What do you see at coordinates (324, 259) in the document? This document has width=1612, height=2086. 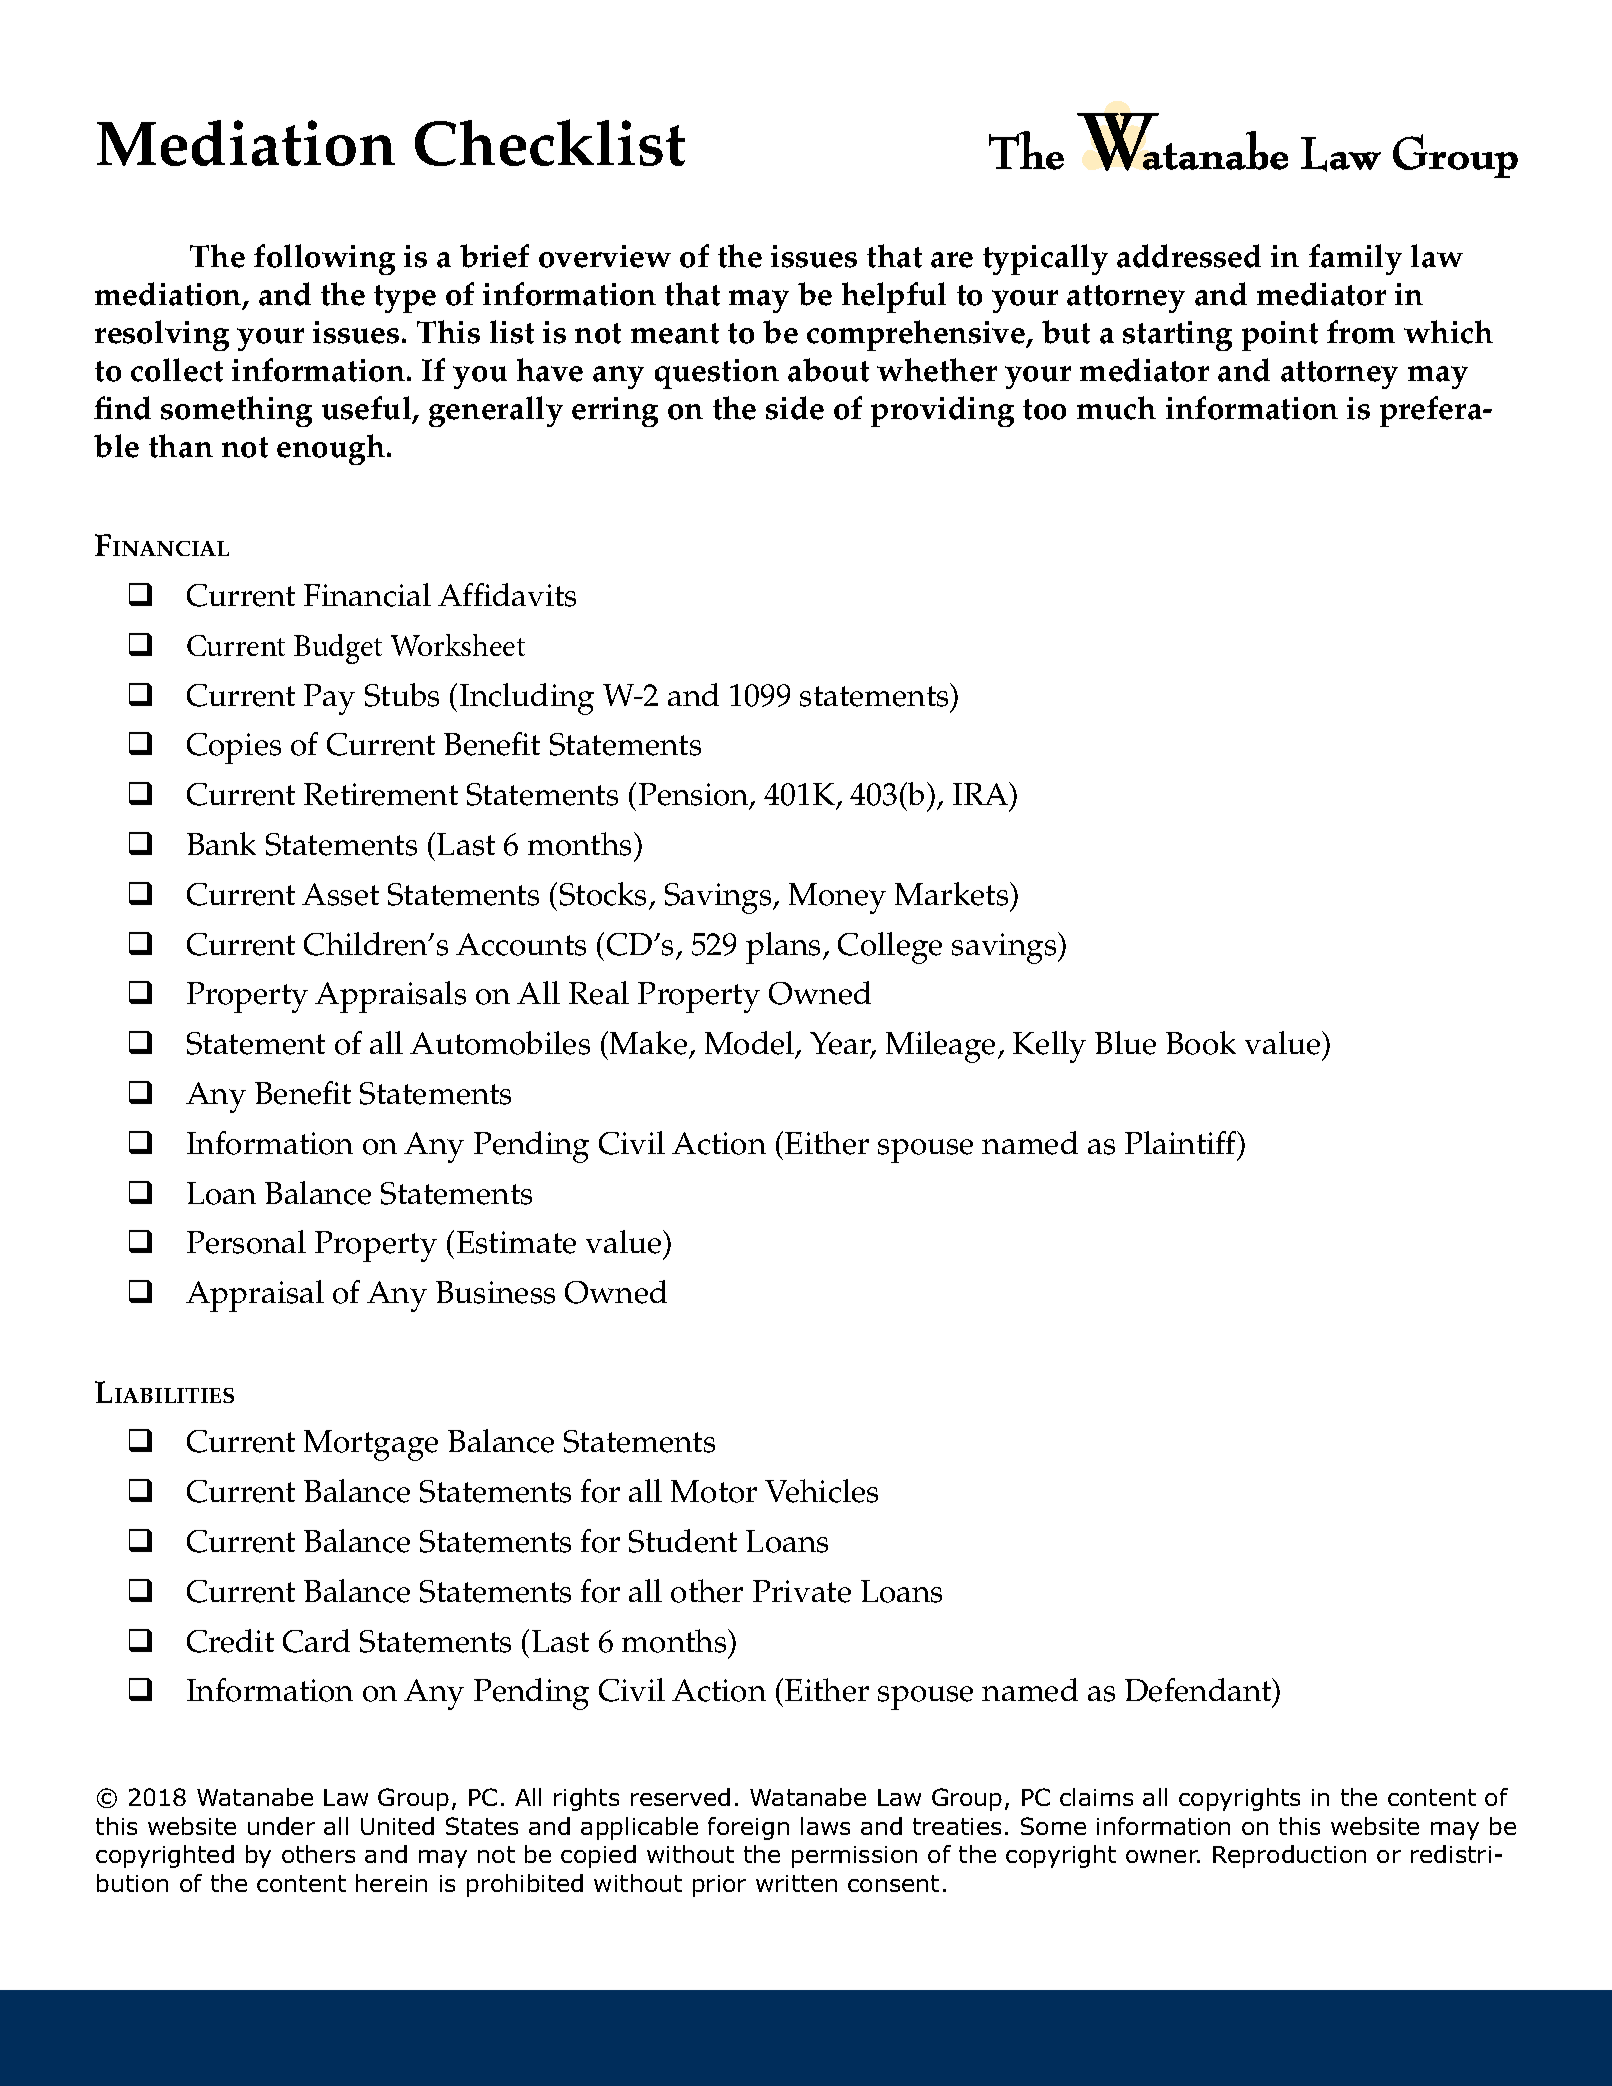 I see `following` at bounding box center [324, 259].
